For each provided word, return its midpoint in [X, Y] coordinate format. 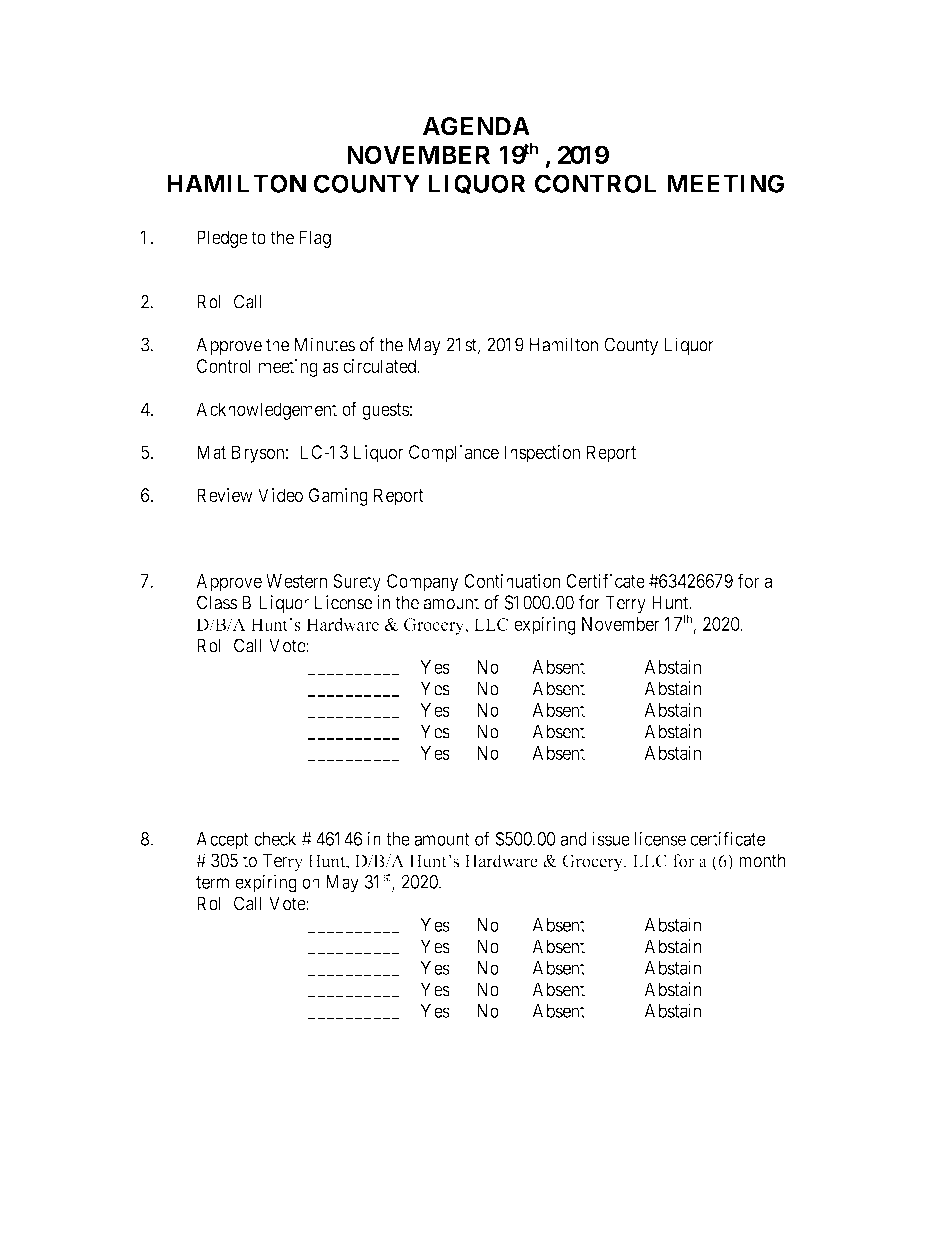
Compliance [454, 454]
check [275, 839]
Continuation [512, 580]
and [573, 839]
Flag [315, 239]
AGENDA [476, 126]
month [762, 860]
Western [296, 581]
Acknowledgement [266, 411]
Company [423, 583]
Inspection [542, 454]
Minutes [325, 344]
